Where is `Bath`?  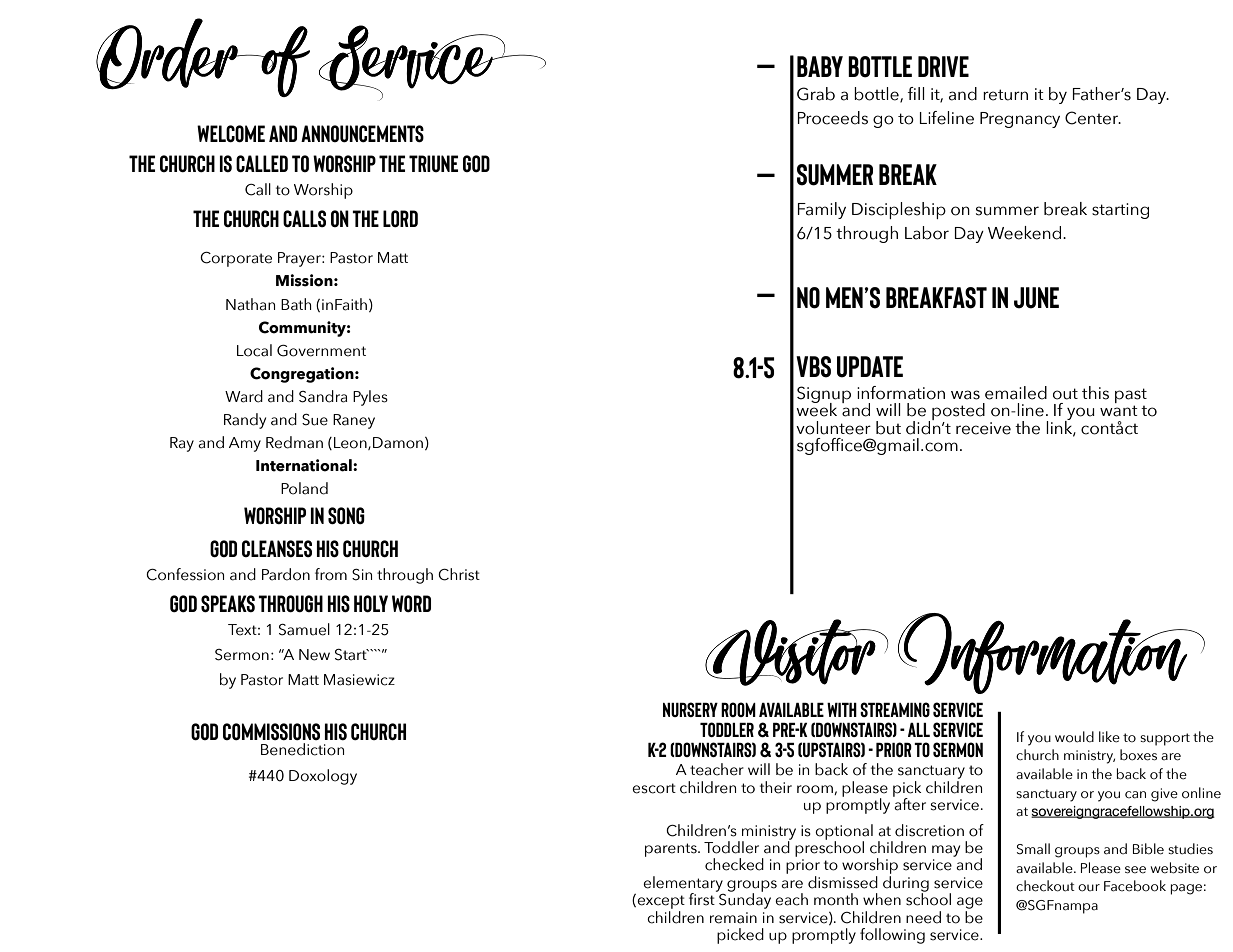
Bath is located at coordinates (296, 304).
